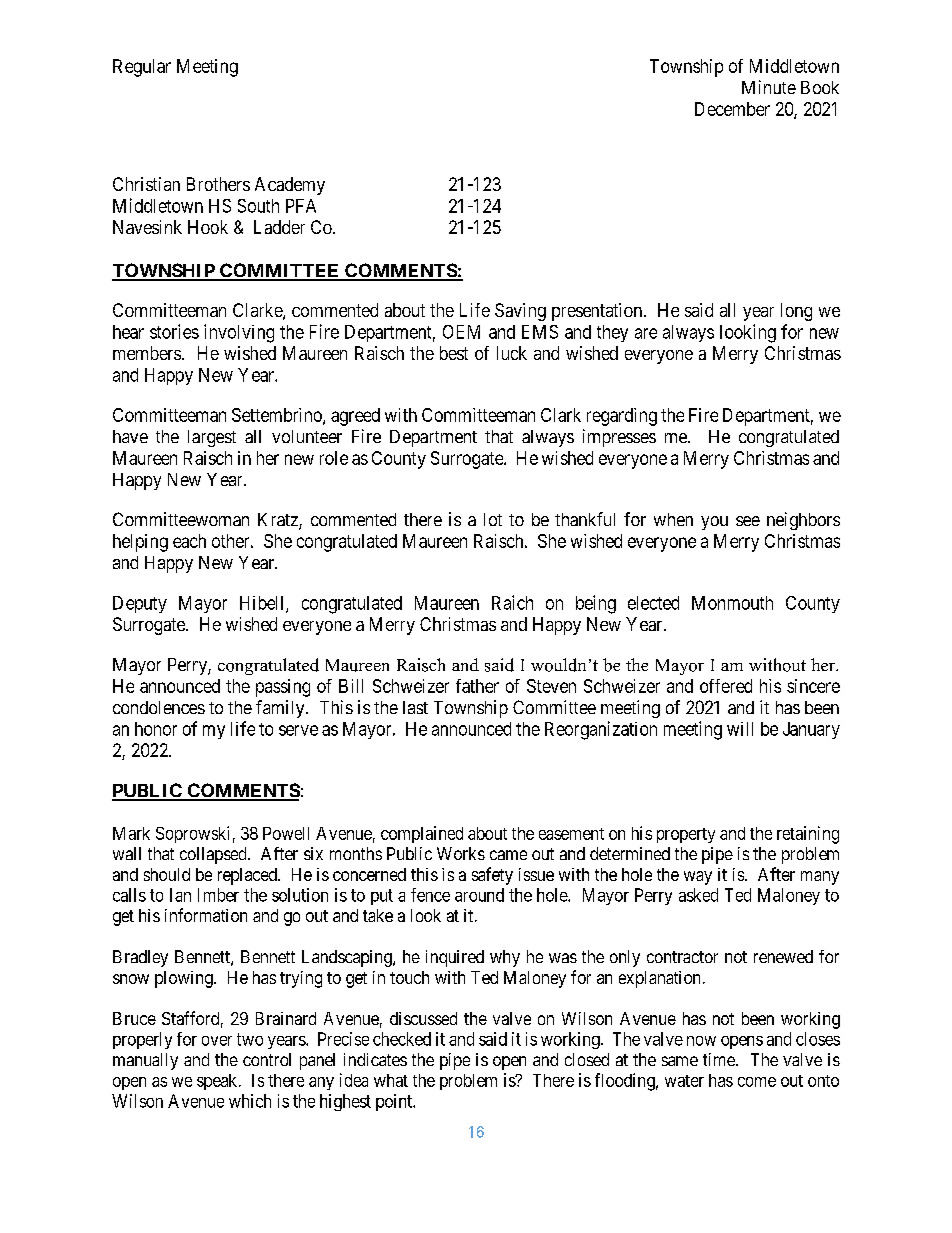 Image resolution: width=952 pixels, height=1233 pixels. What do you see at coordinates (218, 1082) in the document?
I see `speak` at bounding box center [218, 1082].
